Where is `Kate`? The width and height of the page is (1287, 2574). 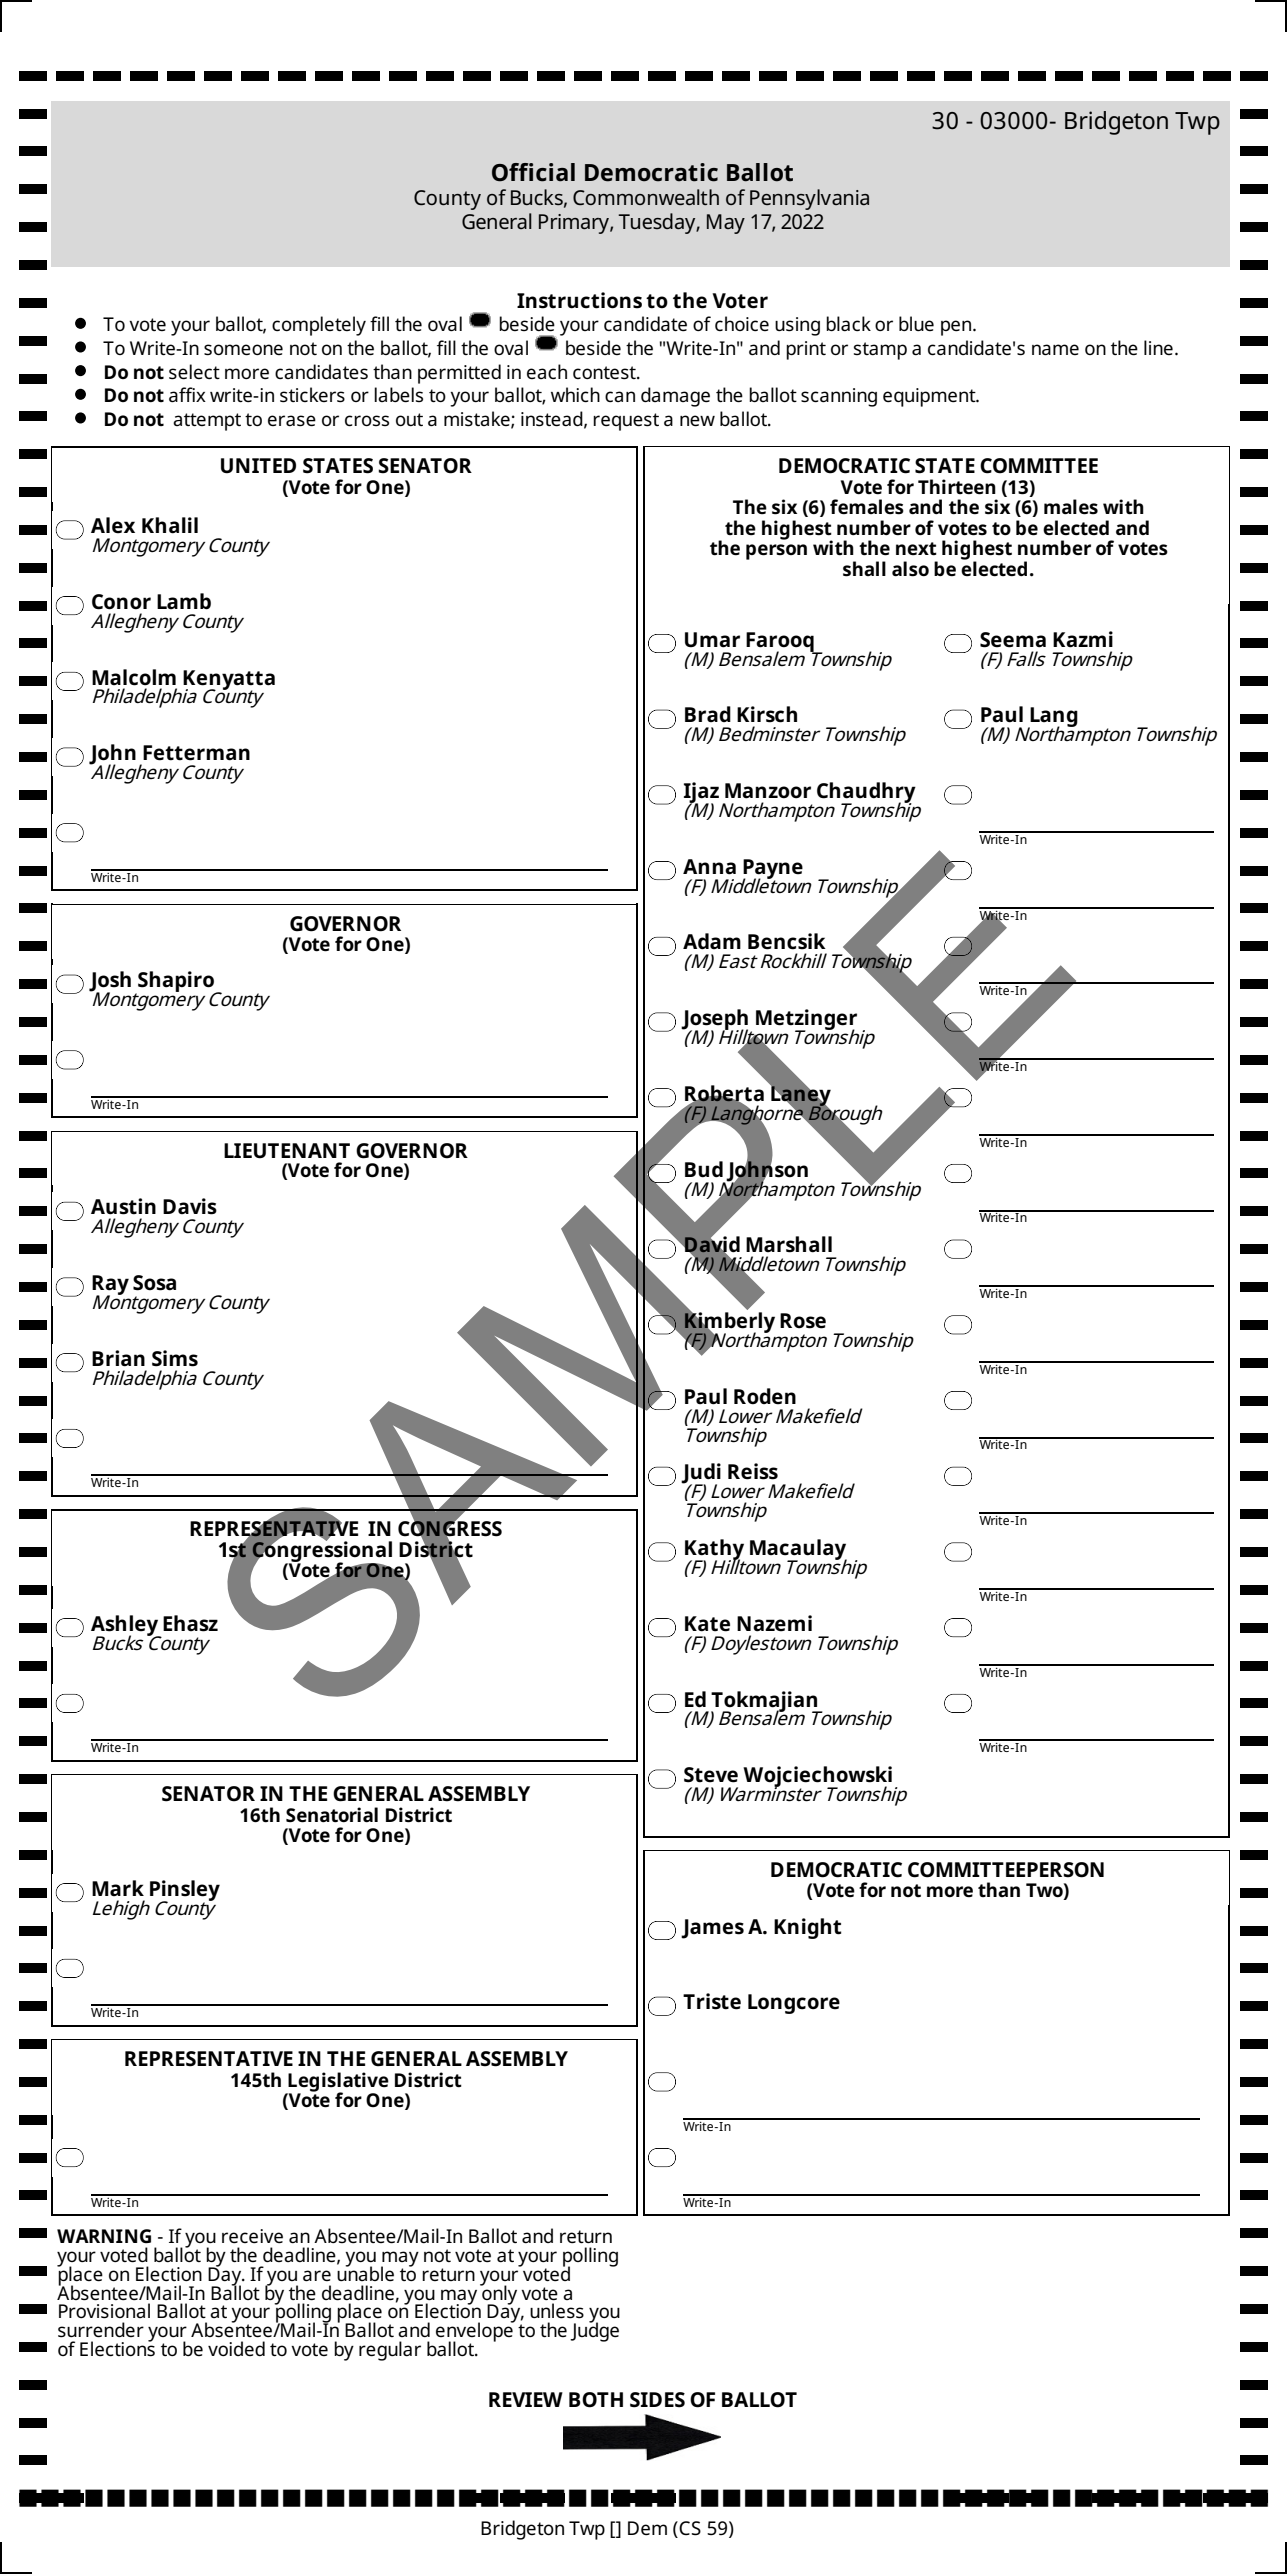 Kate is located at coordinates (707, 1624).
